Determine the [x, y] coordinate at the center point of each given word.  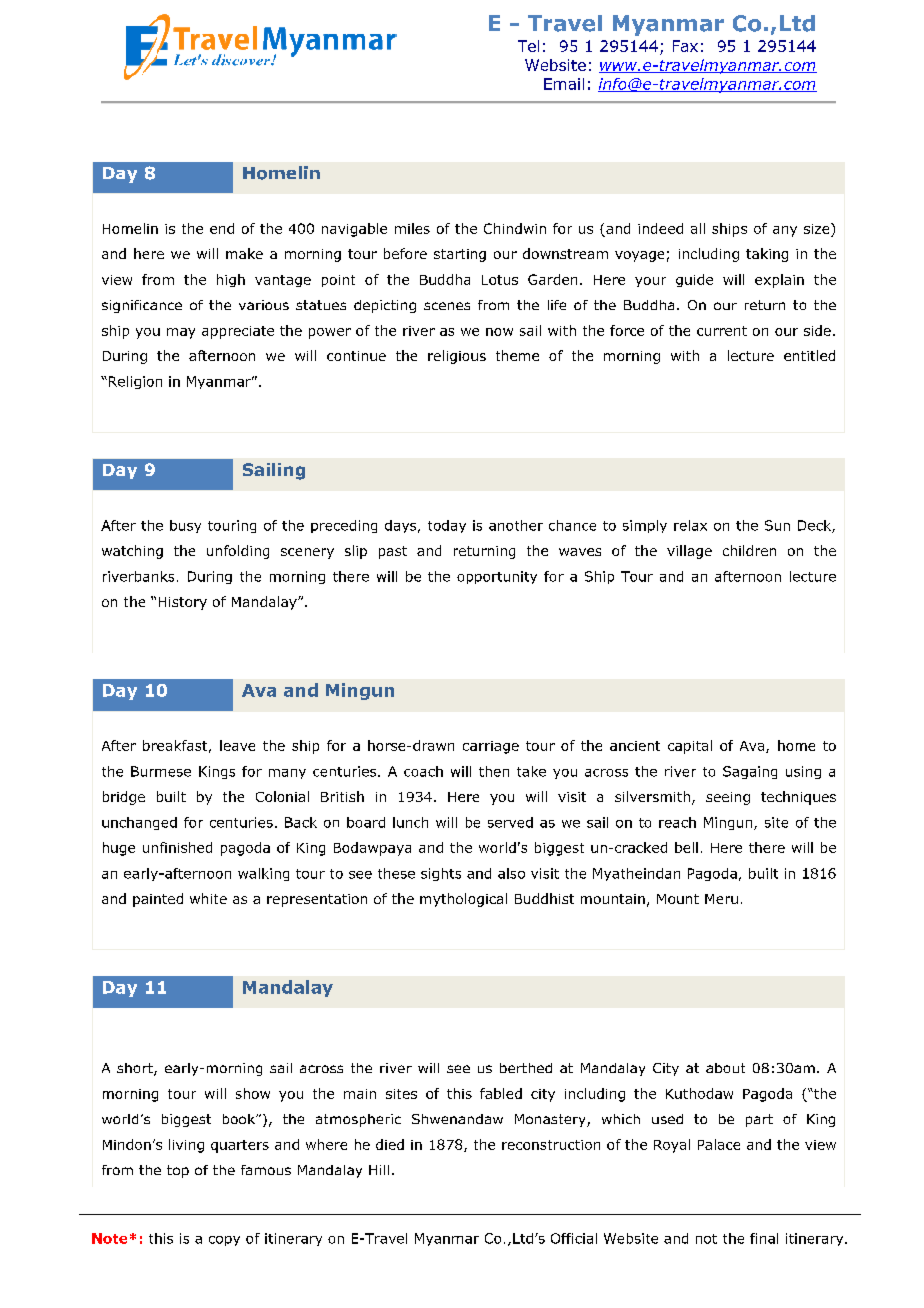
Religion [134, 382]
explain [779, 281]
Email [564, 84]
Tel [528, 46]
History [183, 603]
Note [109, 1238]
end [222, 228]
